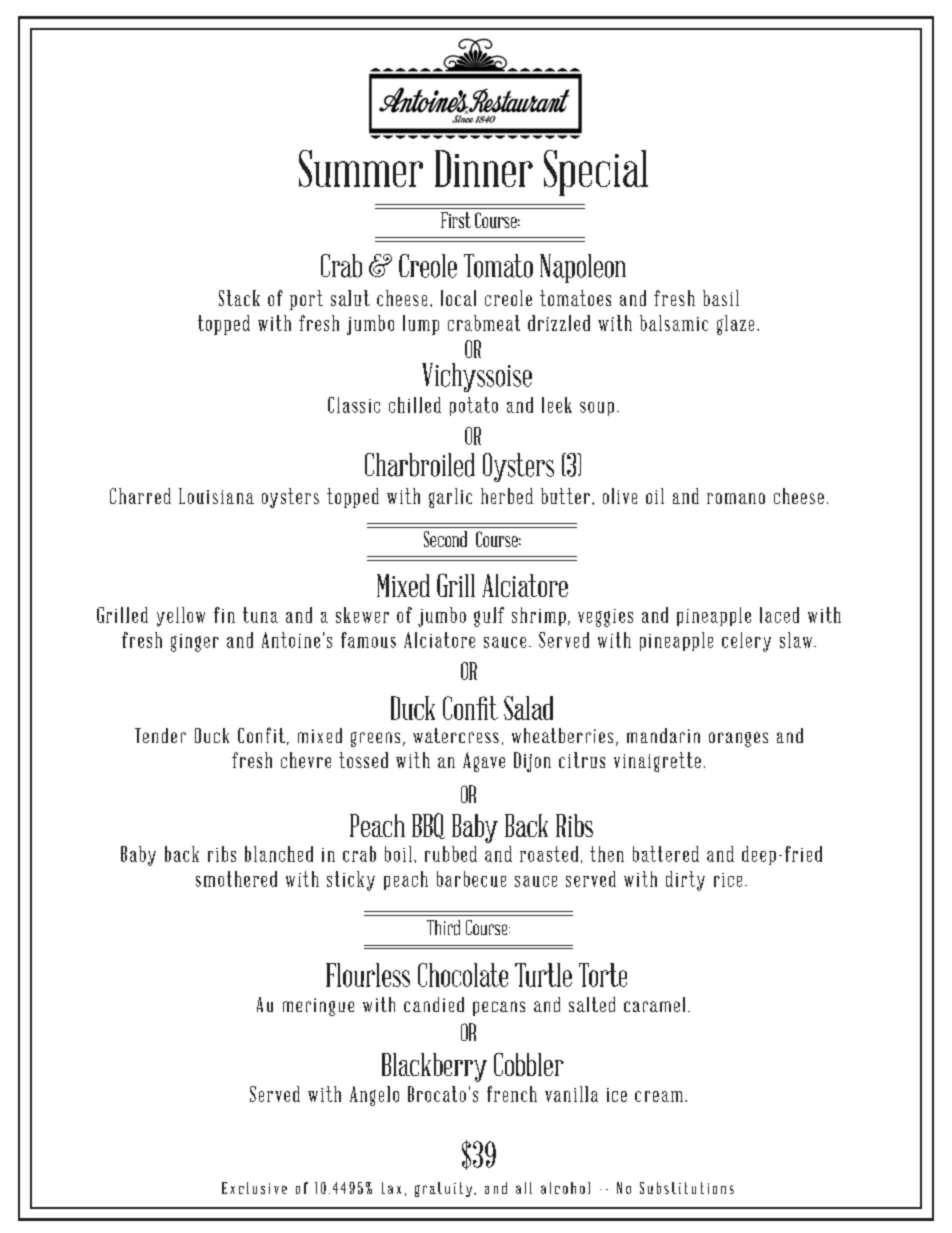  I want to click on meringue, so click(318, 1007).
